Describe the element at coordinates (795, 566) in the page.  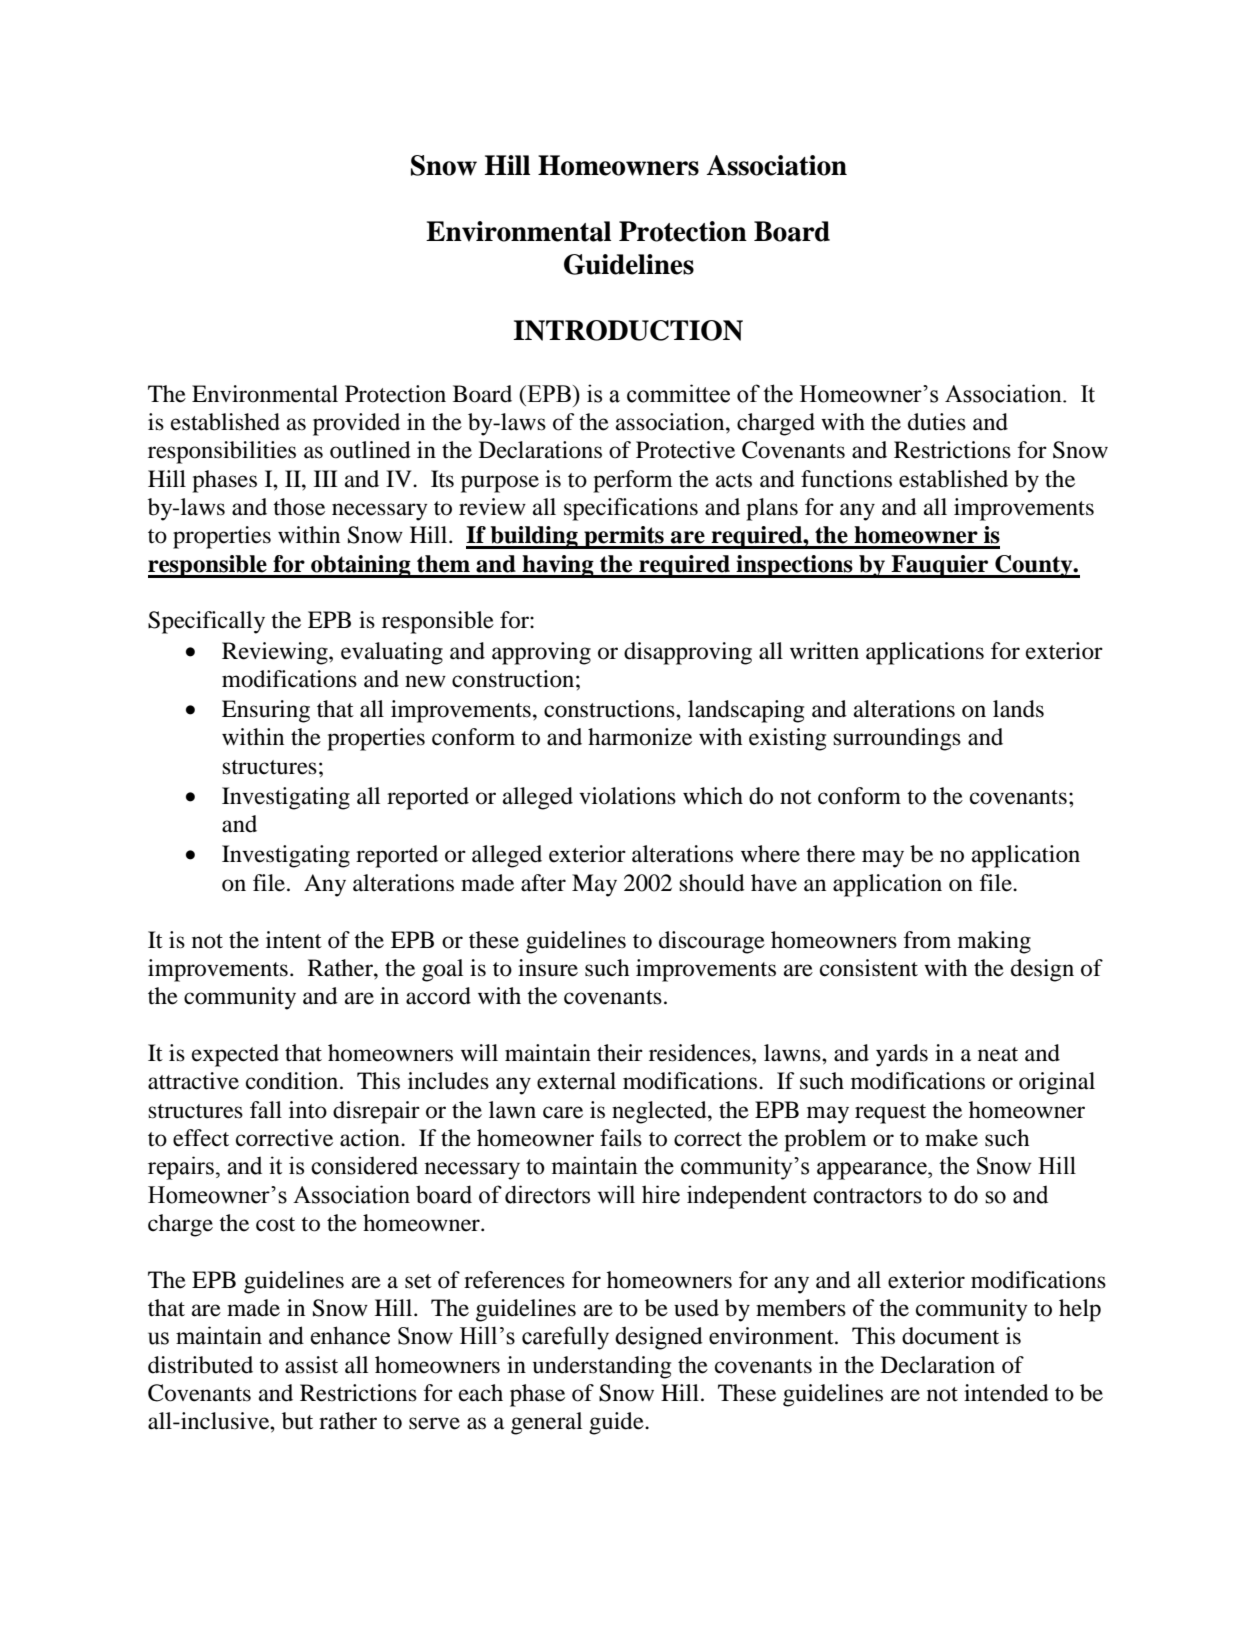
I see `inspections` at that location.
